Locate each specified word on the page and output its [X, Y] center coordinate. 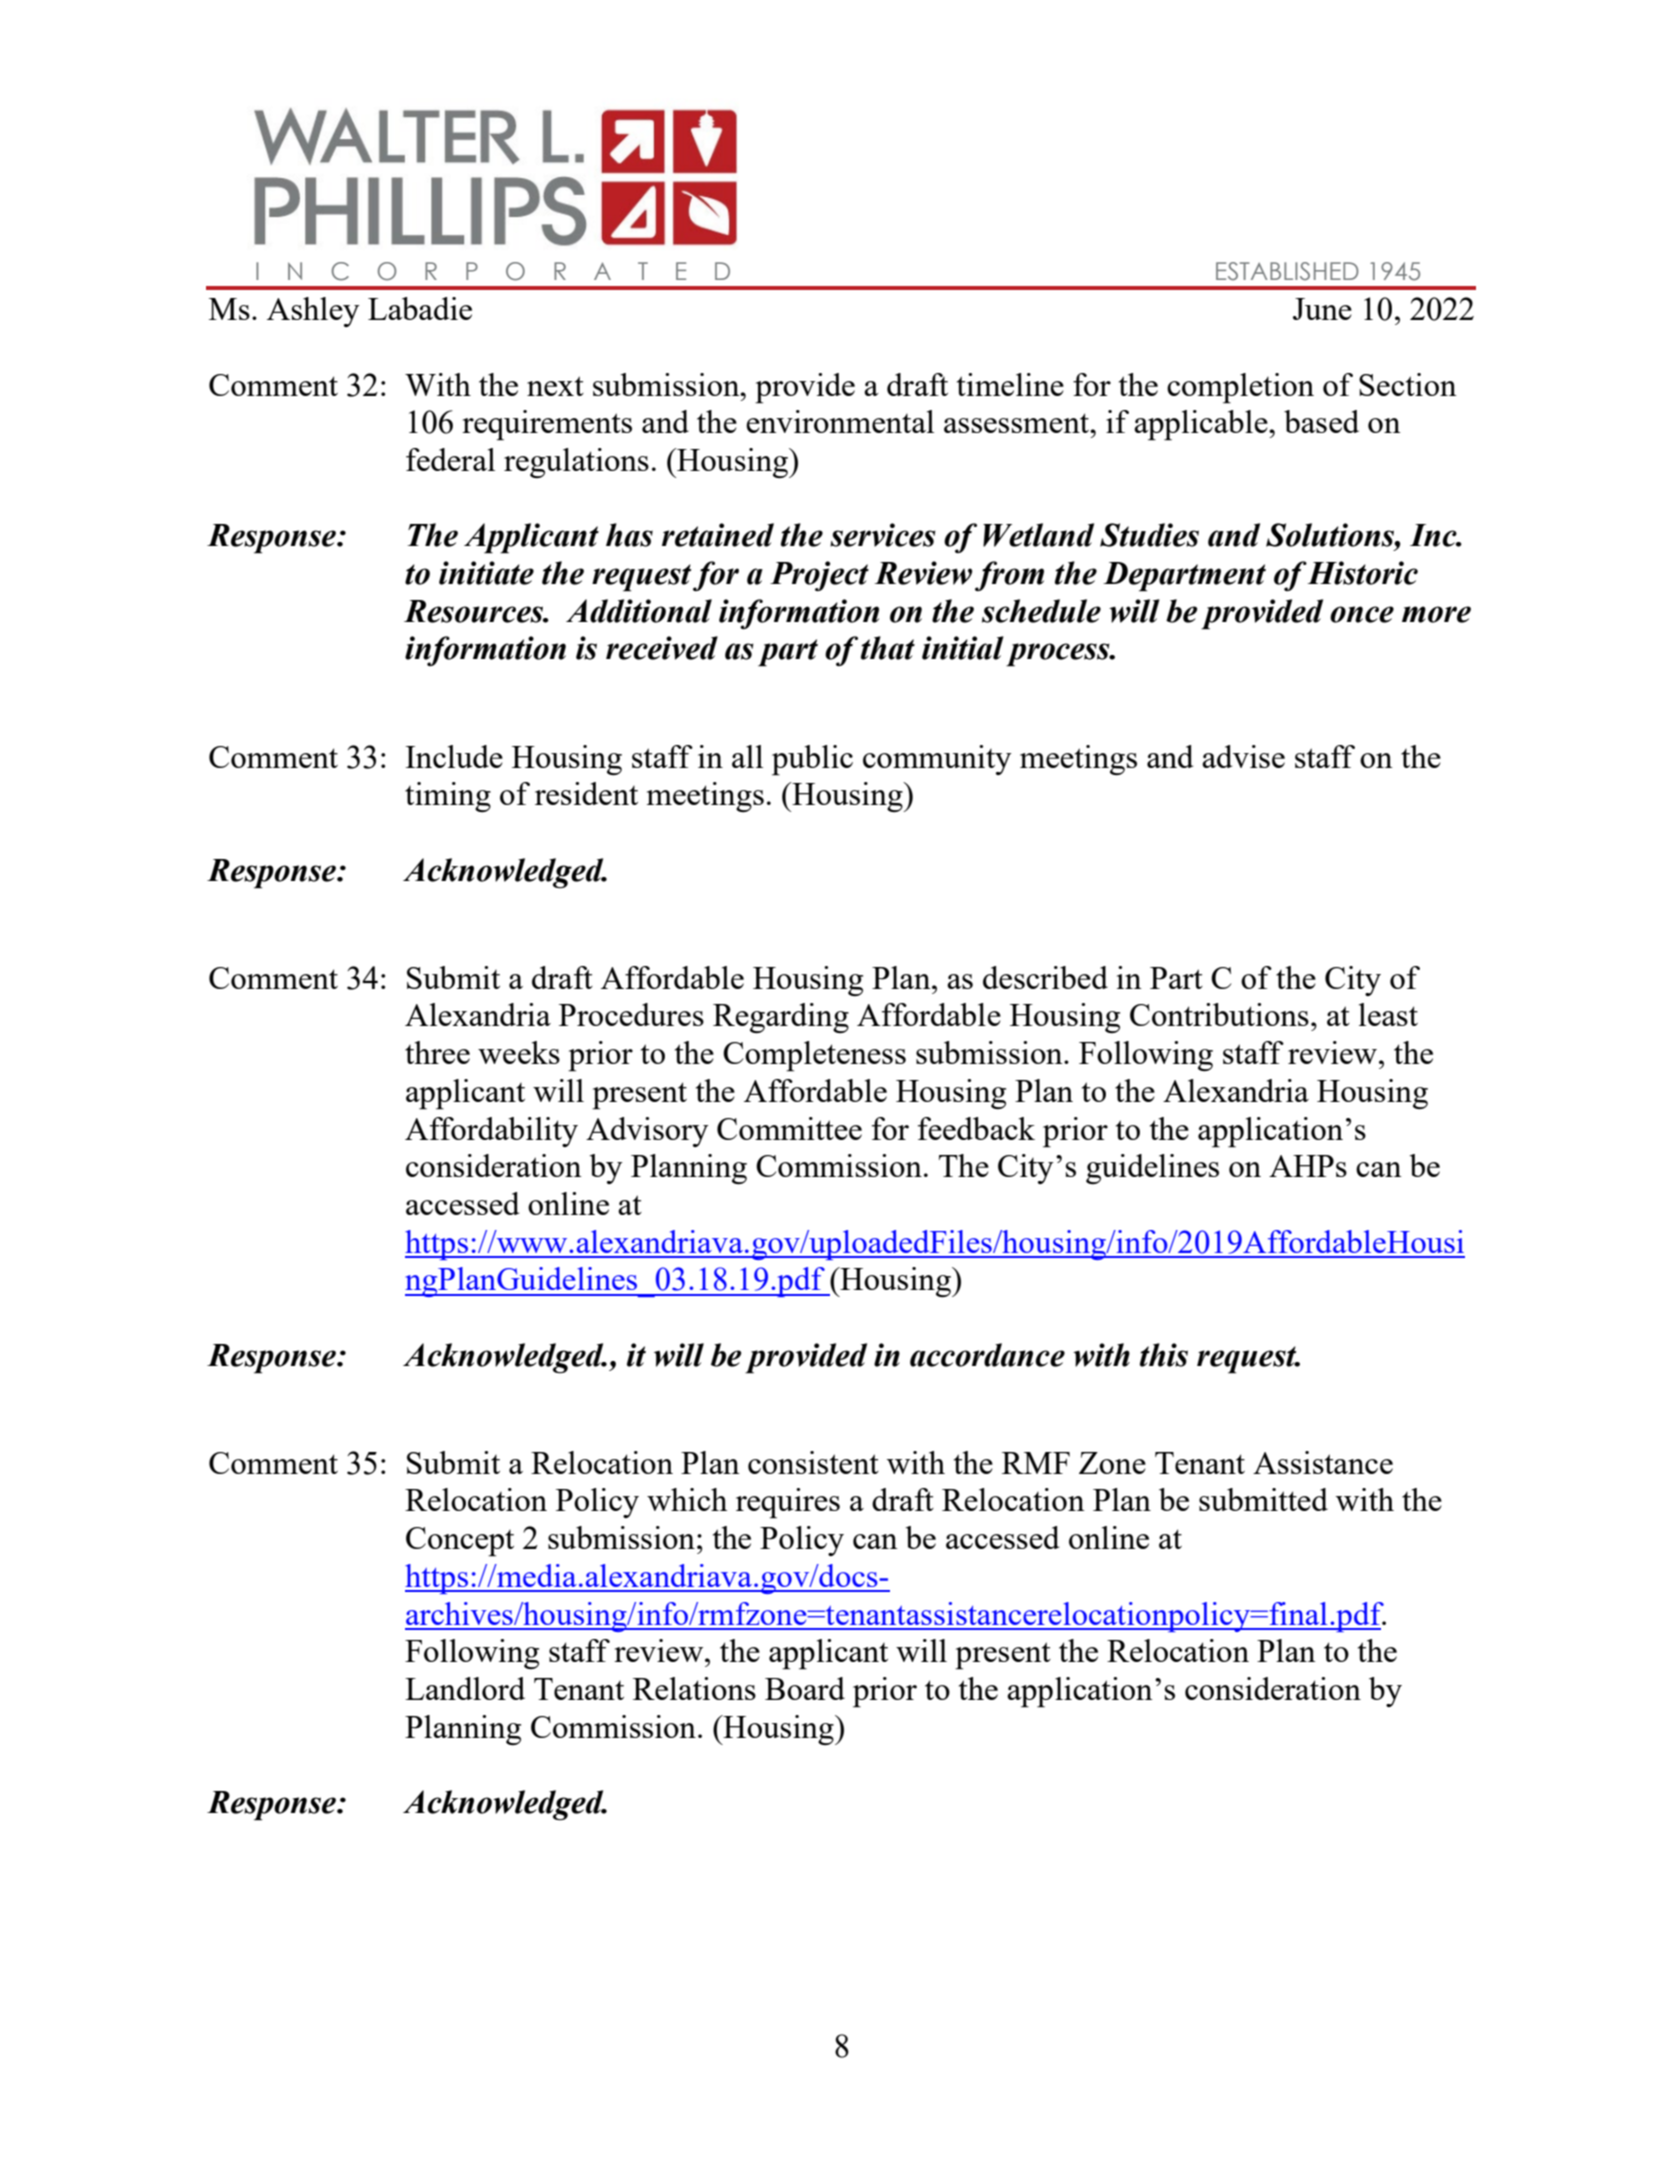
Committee [789, 1128]
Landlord [465, 1688]
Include [454, 756]
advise [1243, 756]
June [1322, 309]
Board [805, 1688]
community [937, 760]
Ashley [313, 312]
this [1164, 1355]
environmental [840, 421]
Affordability [491, 1132]
